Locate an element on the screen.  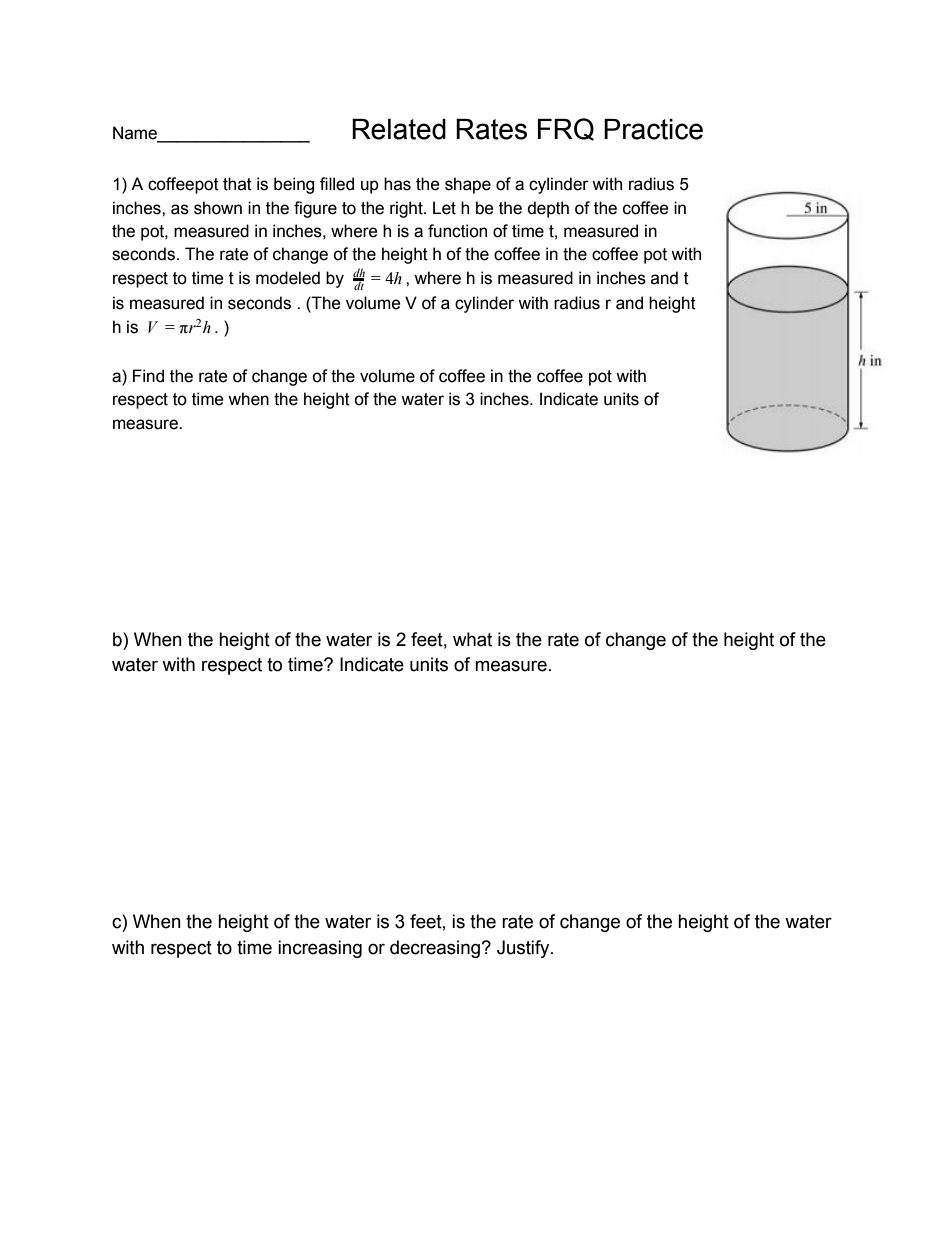
Let is located at coordinates (444, 208).
